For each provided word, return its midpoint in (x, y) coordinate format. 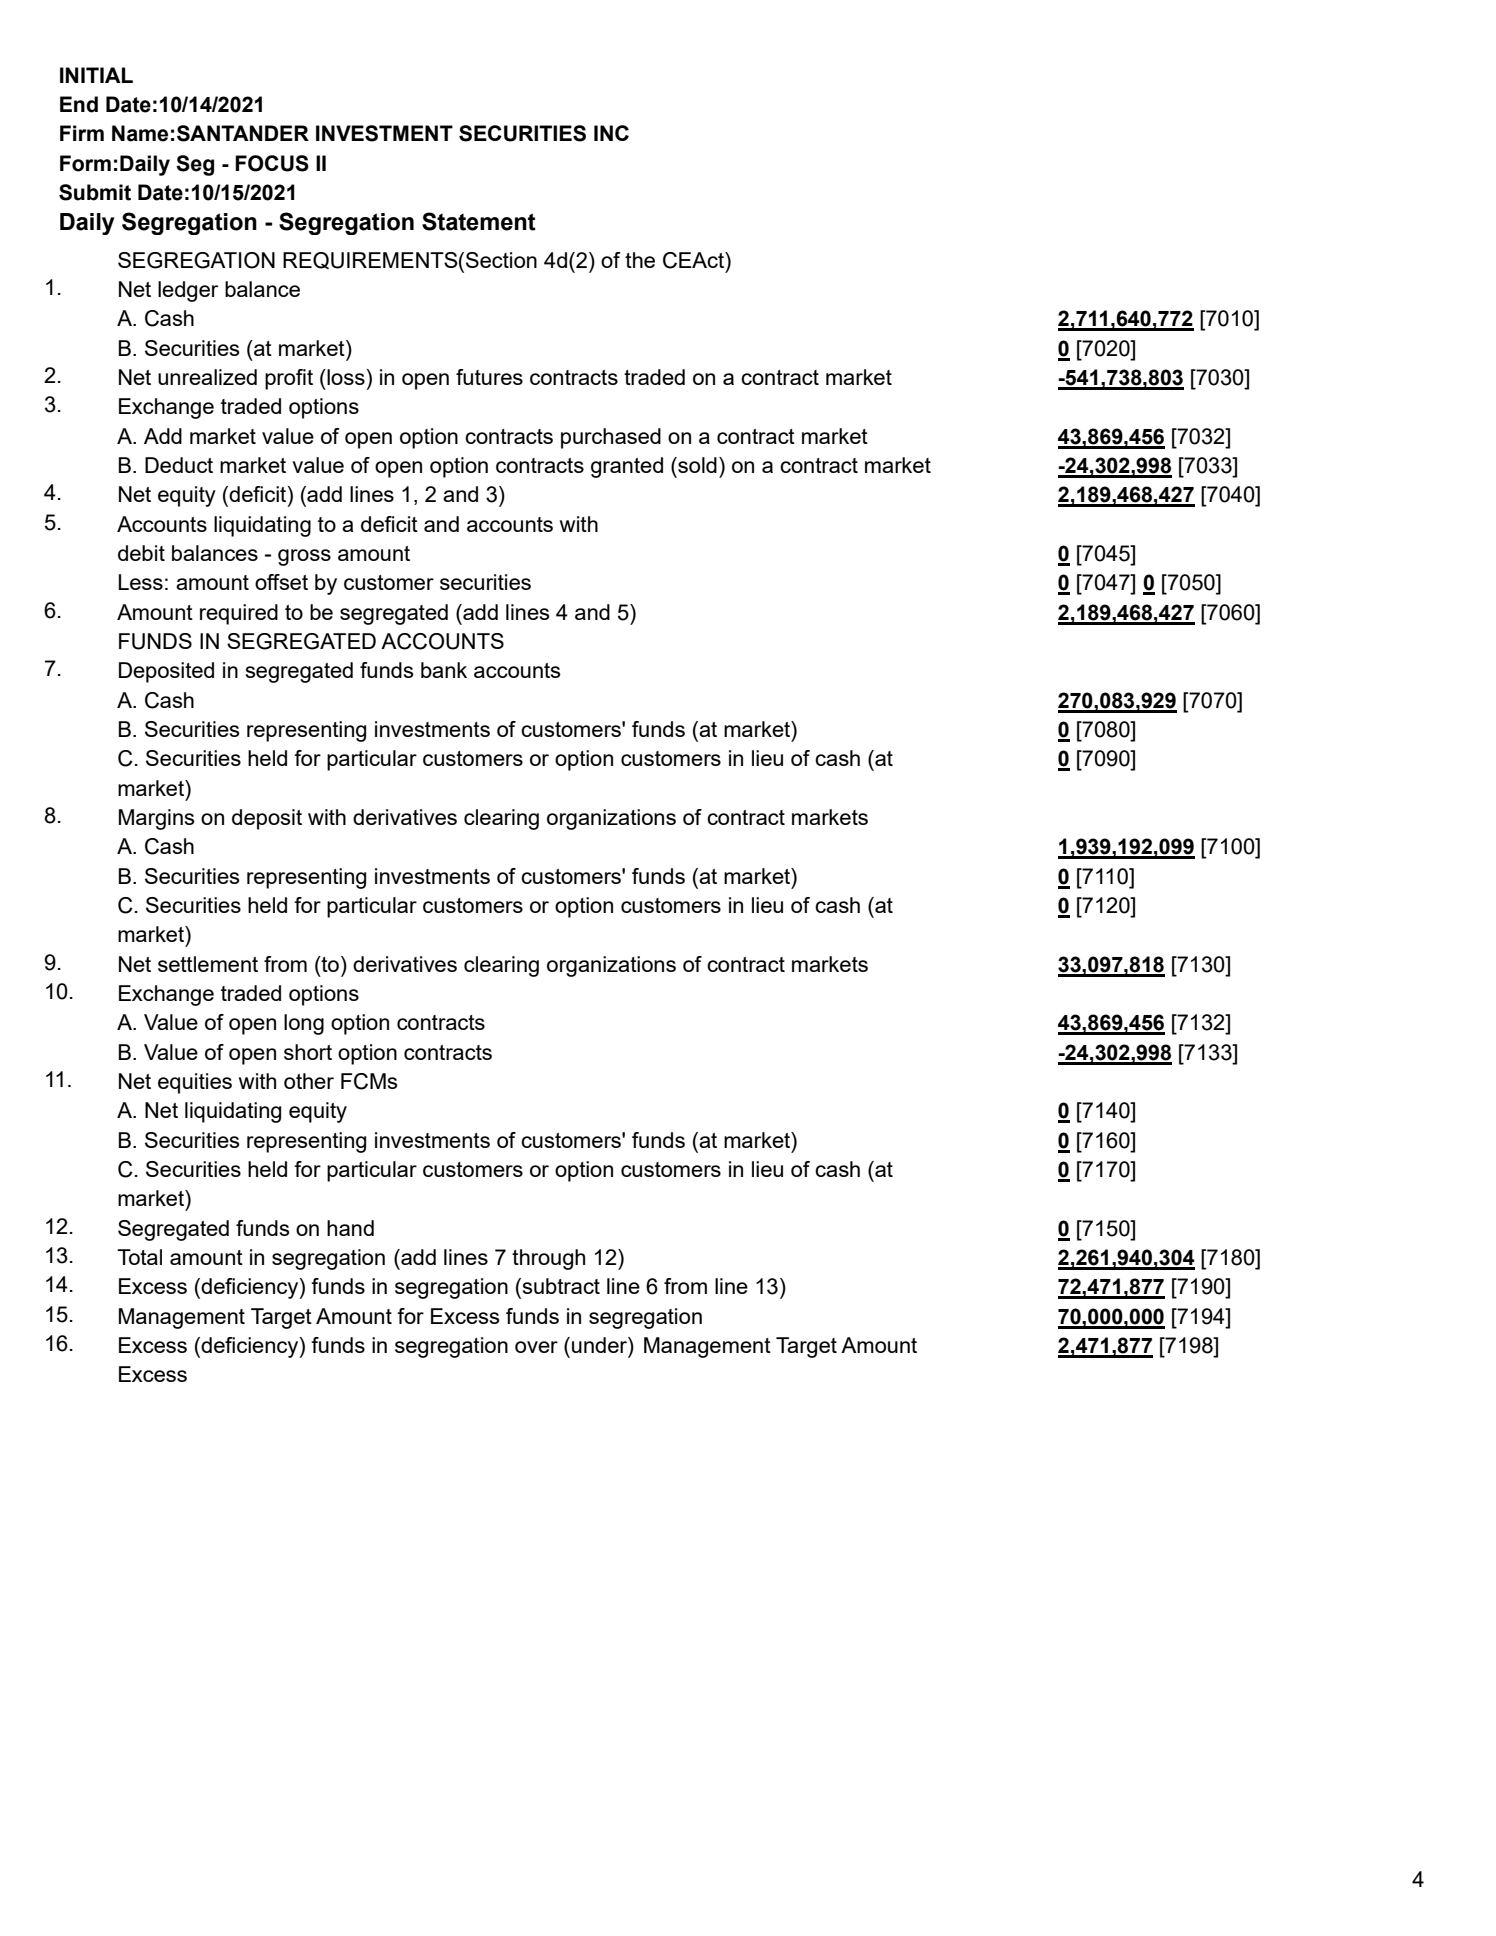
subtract (560, 1286)
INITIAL (96, 75)
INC (611, 133)
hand (350, 1228)
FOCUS (272, 163)
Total (139, 1257)
